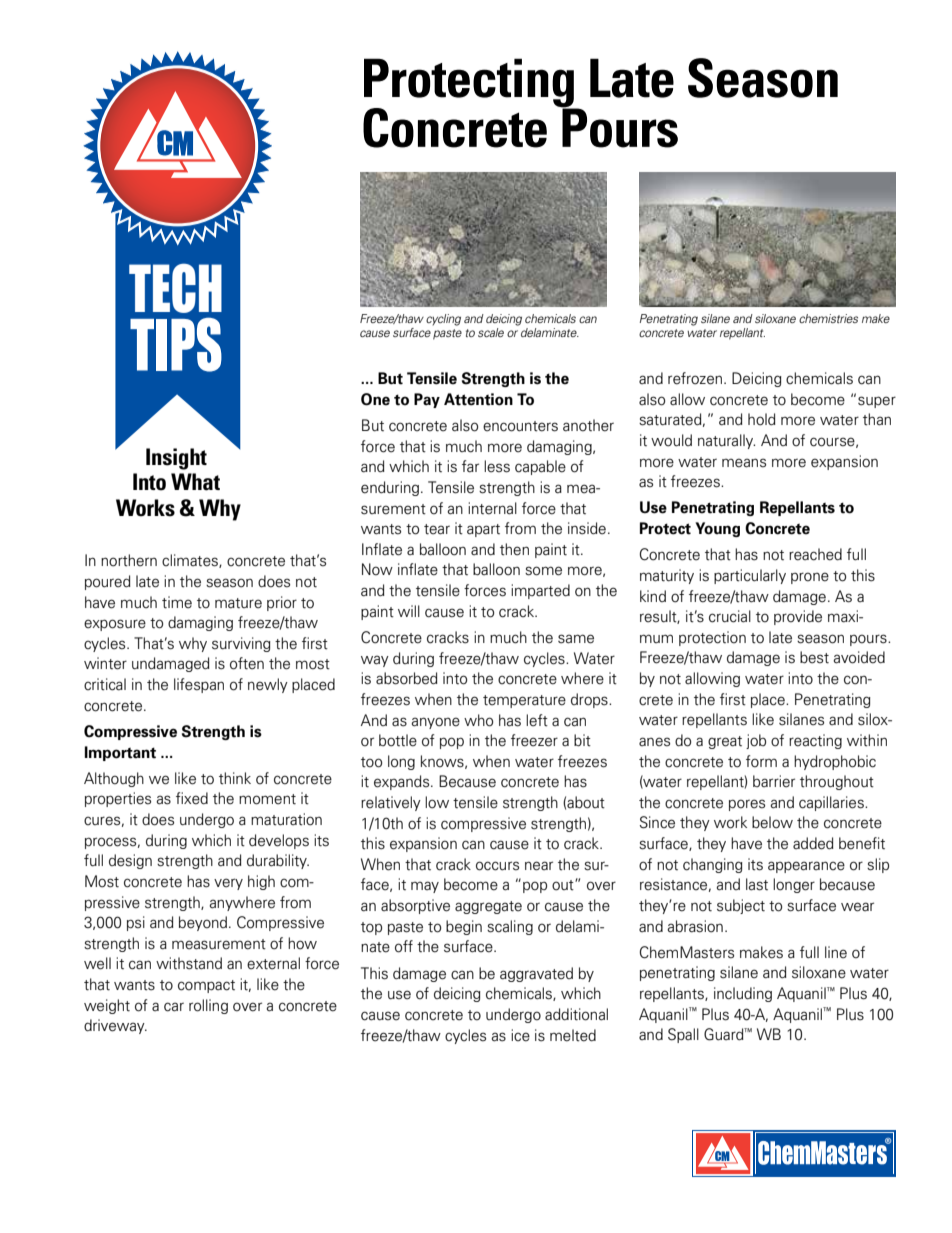 The height and width of the screenshot is (1233, 952). What do you see at coordinates (520, 1035) in the screenshot?
I see `ice` at bounding box center [520, 1035].
